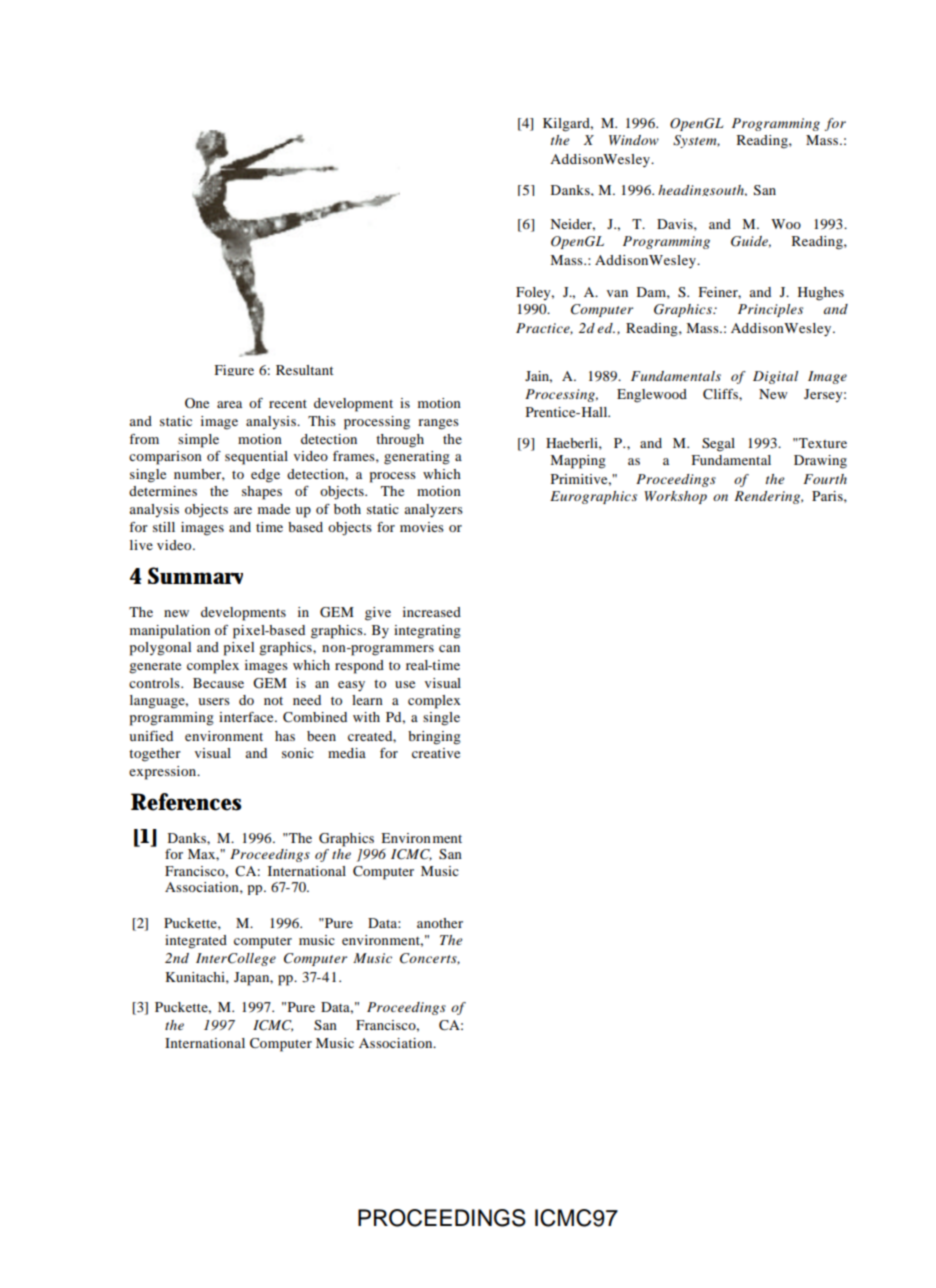  I want to click on Figure, so click(234, 370).
